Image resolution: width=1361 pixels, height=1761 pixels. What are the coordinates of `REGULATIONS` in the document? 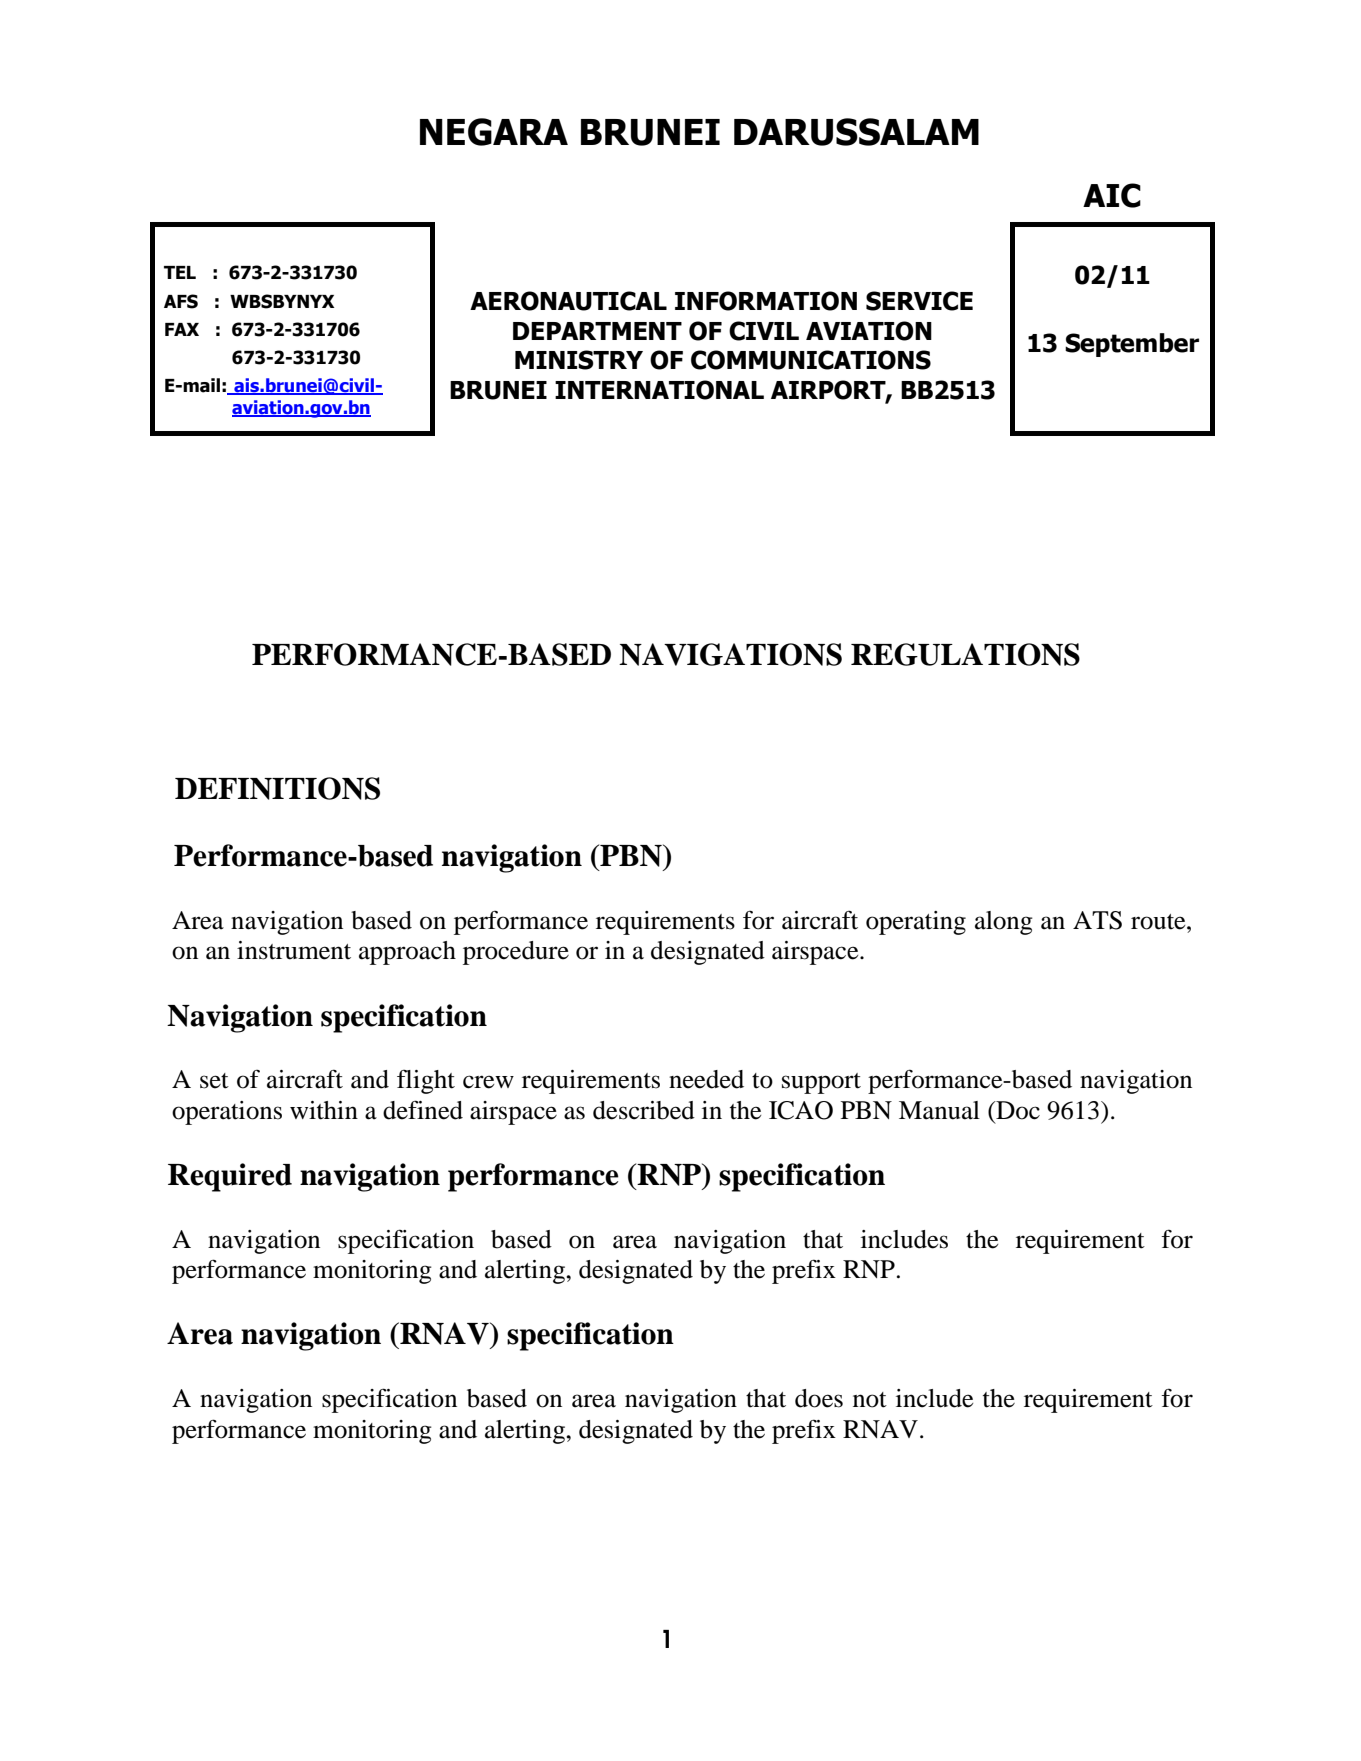 It's located at (965, 654).
